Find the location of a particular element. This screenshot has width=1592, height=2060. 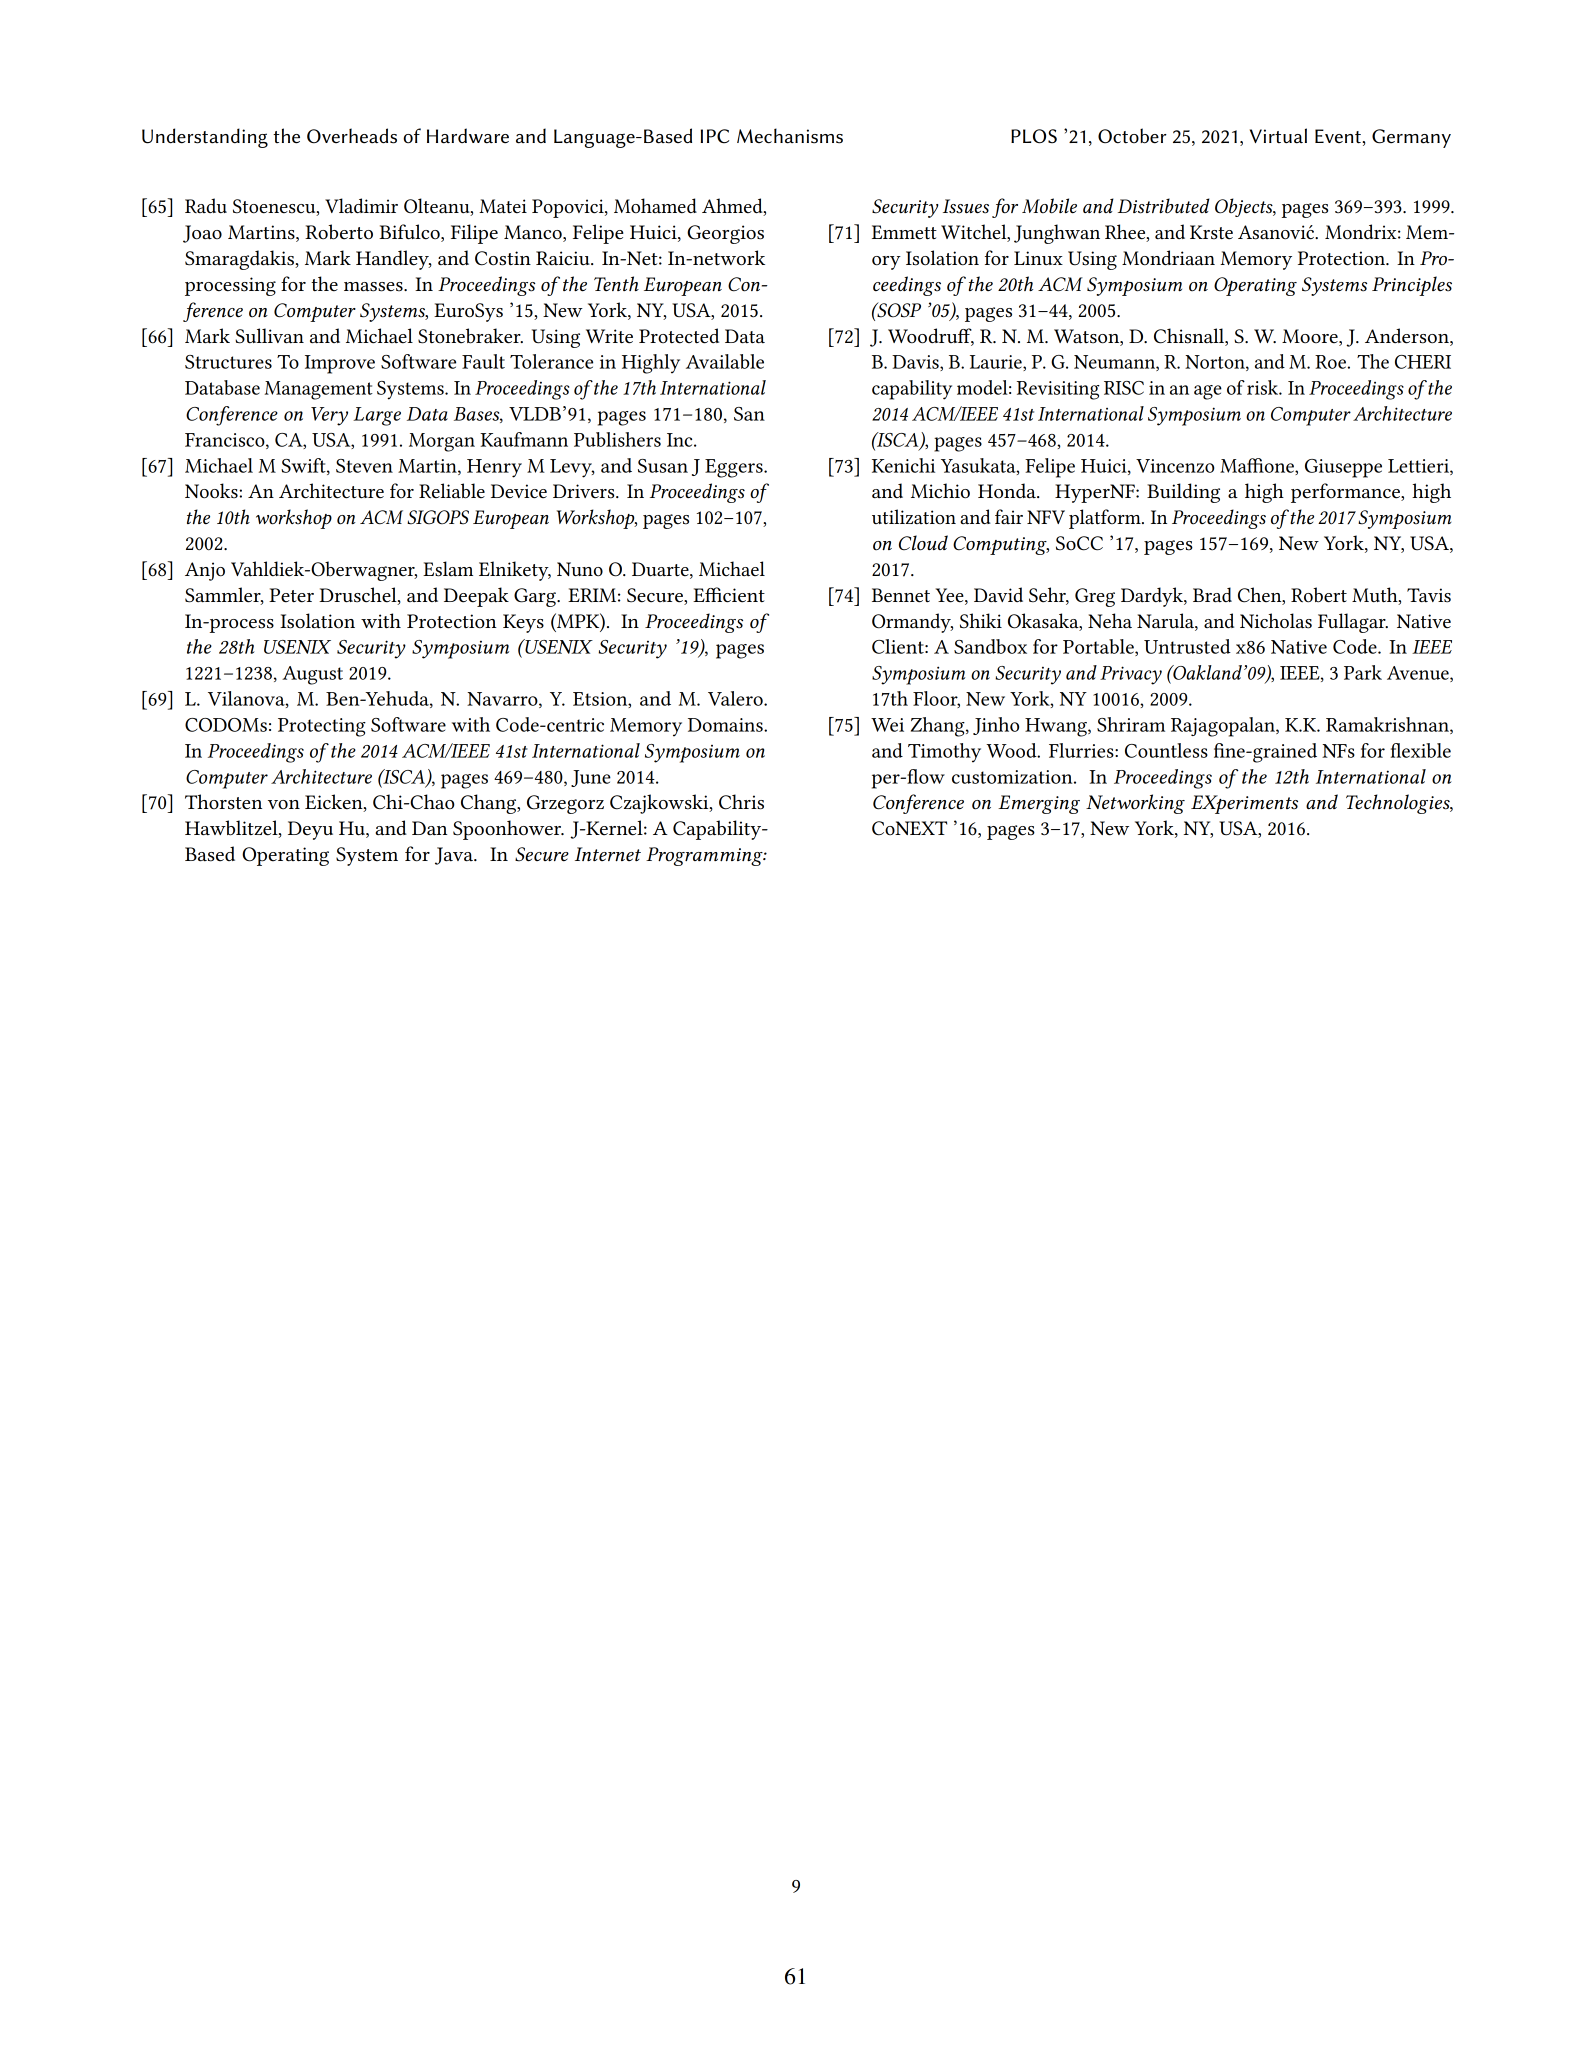

Overheads is located at coordinates (352, 136).
